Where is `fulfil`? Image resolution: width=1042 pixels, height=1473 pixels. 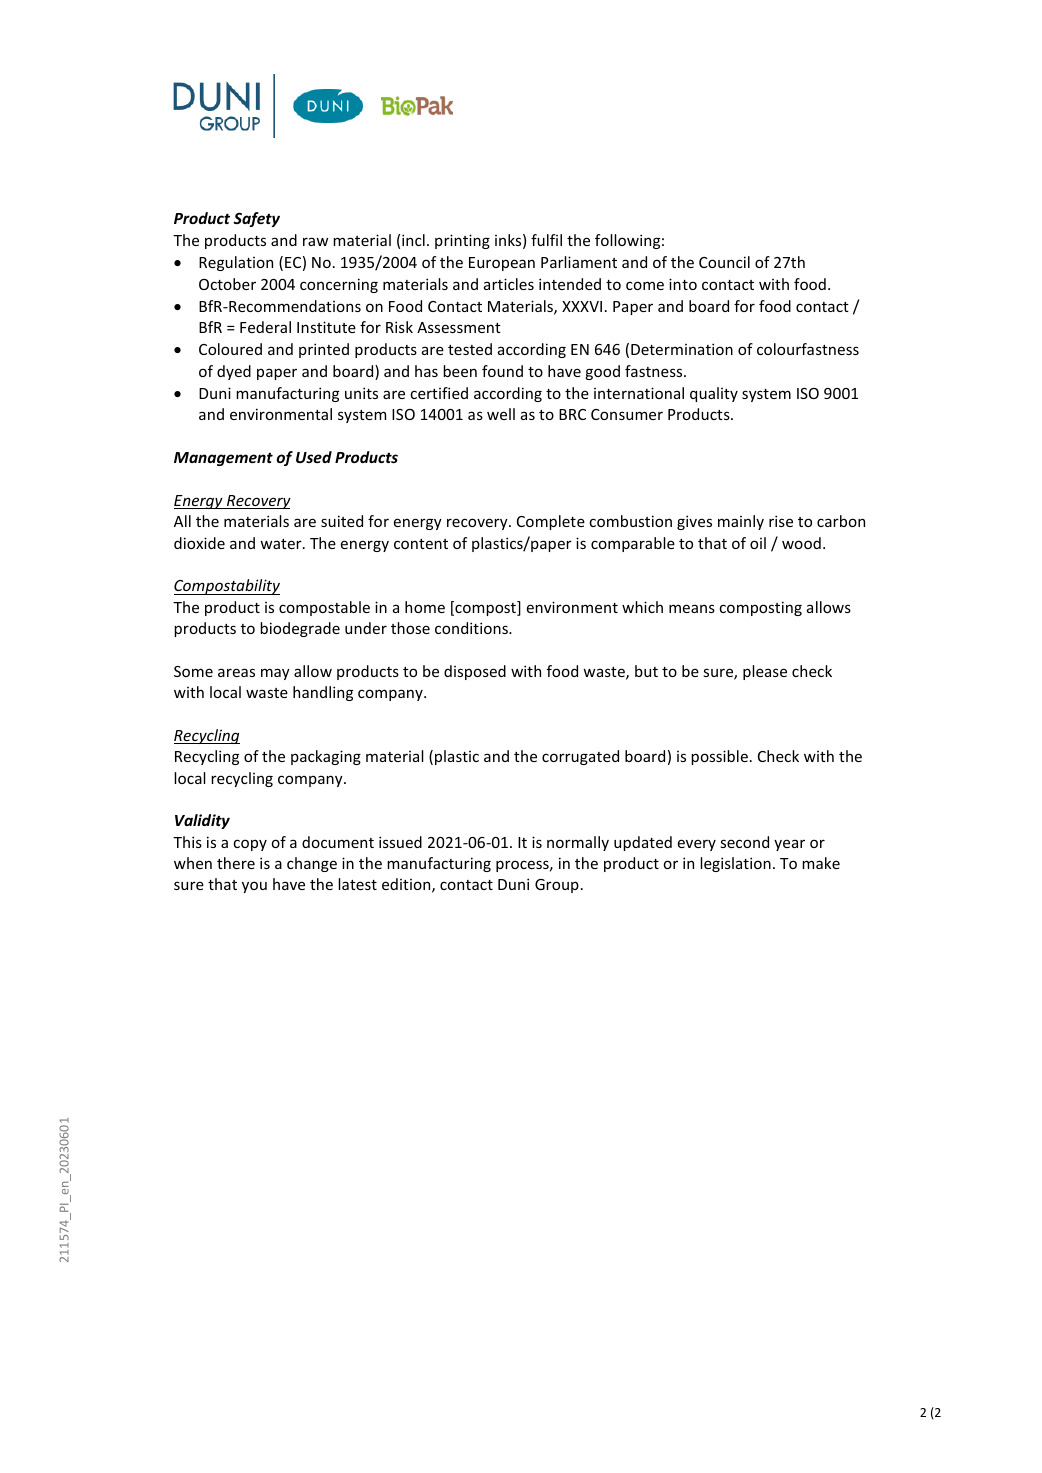 fulfil is located at coordinates (546, 240).
